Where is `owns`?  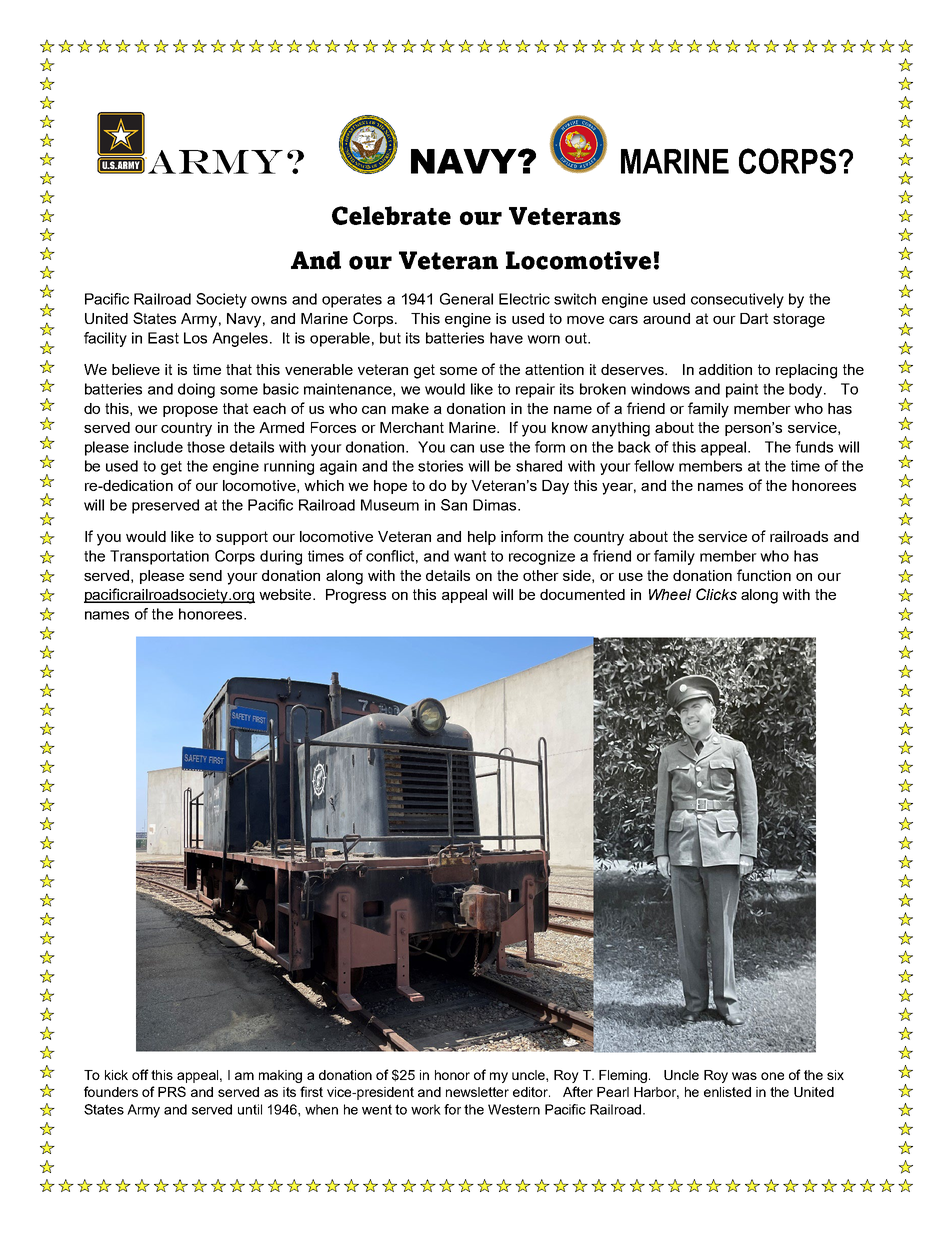 owns is located at coordinates (269, 300).
